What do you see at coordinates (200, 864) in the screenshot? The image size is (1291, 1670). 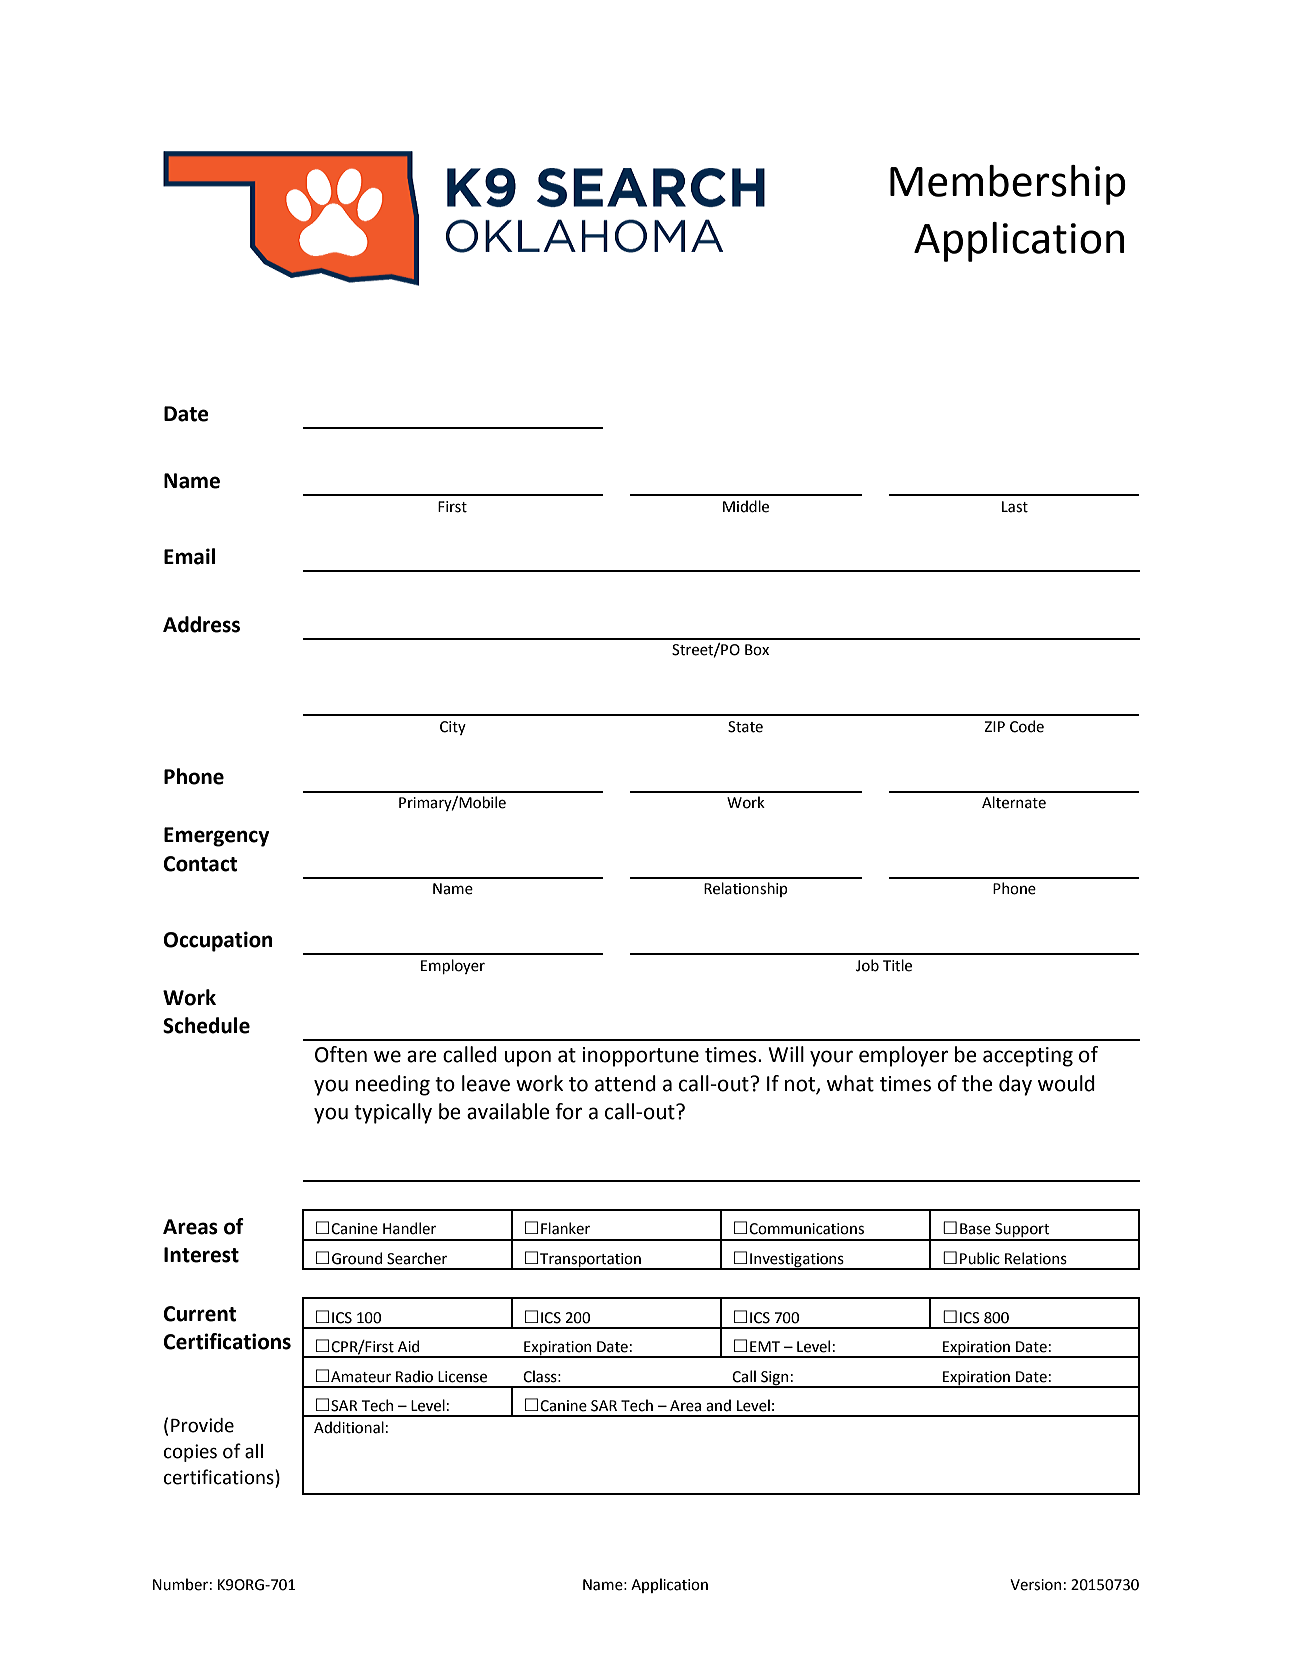 I see `Contact` at bounding box center [200, 864].
